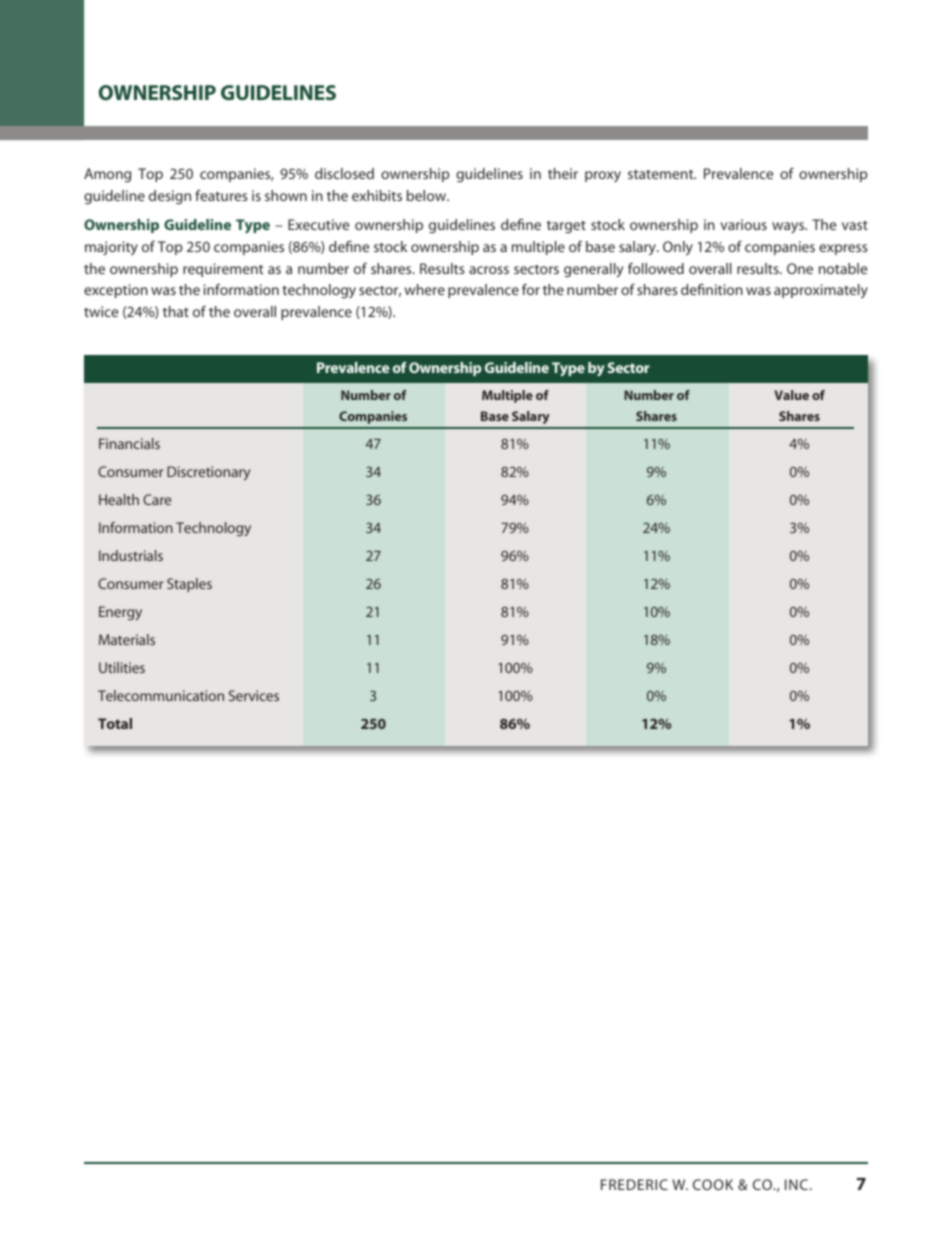 The image size is (952, 1233). Describe the element at coordinates (796, 1184) in the screenshot. I see `INC` at that location.
